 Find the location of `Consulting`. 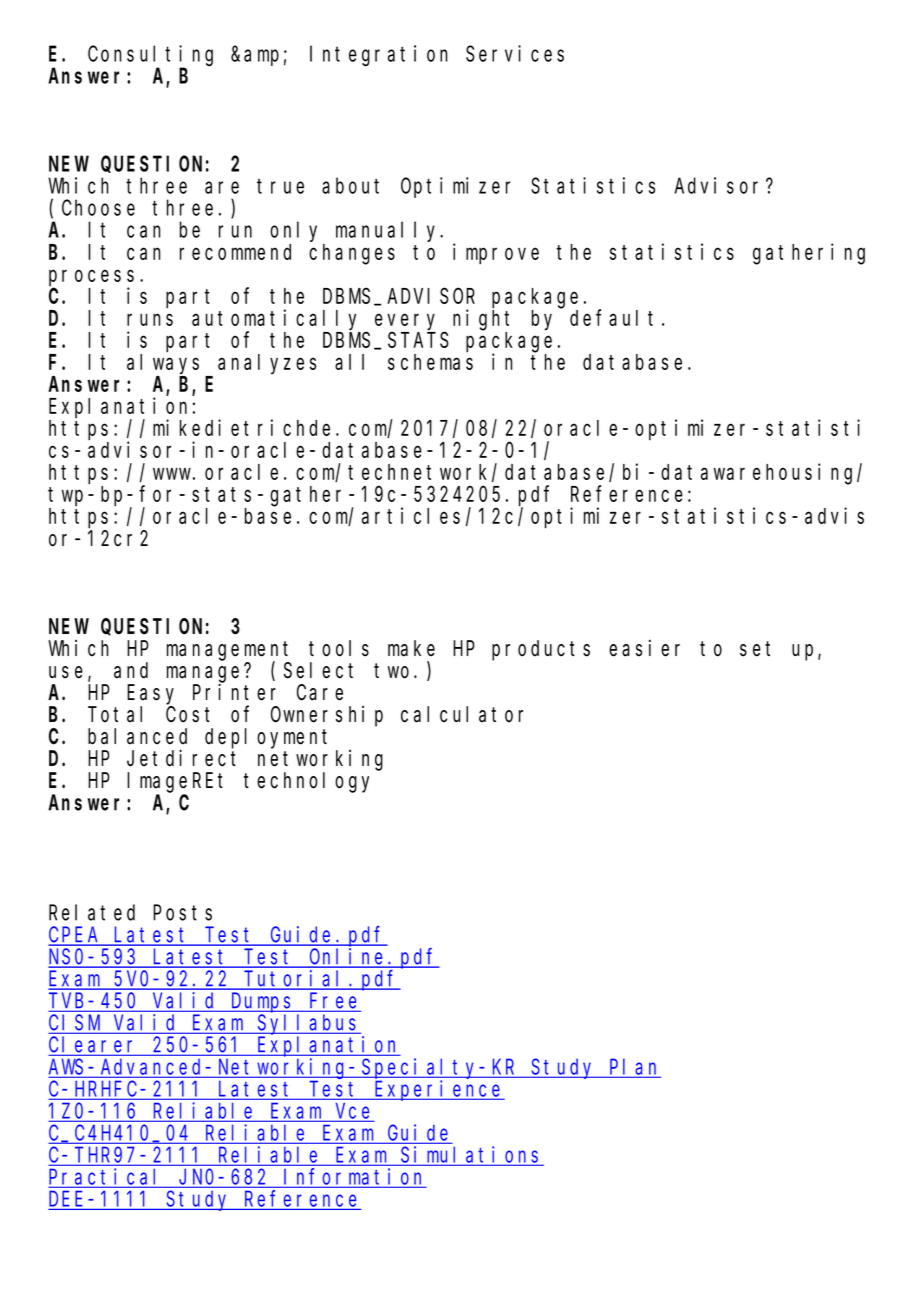

Consulting is located at coordinates (150, 55).
